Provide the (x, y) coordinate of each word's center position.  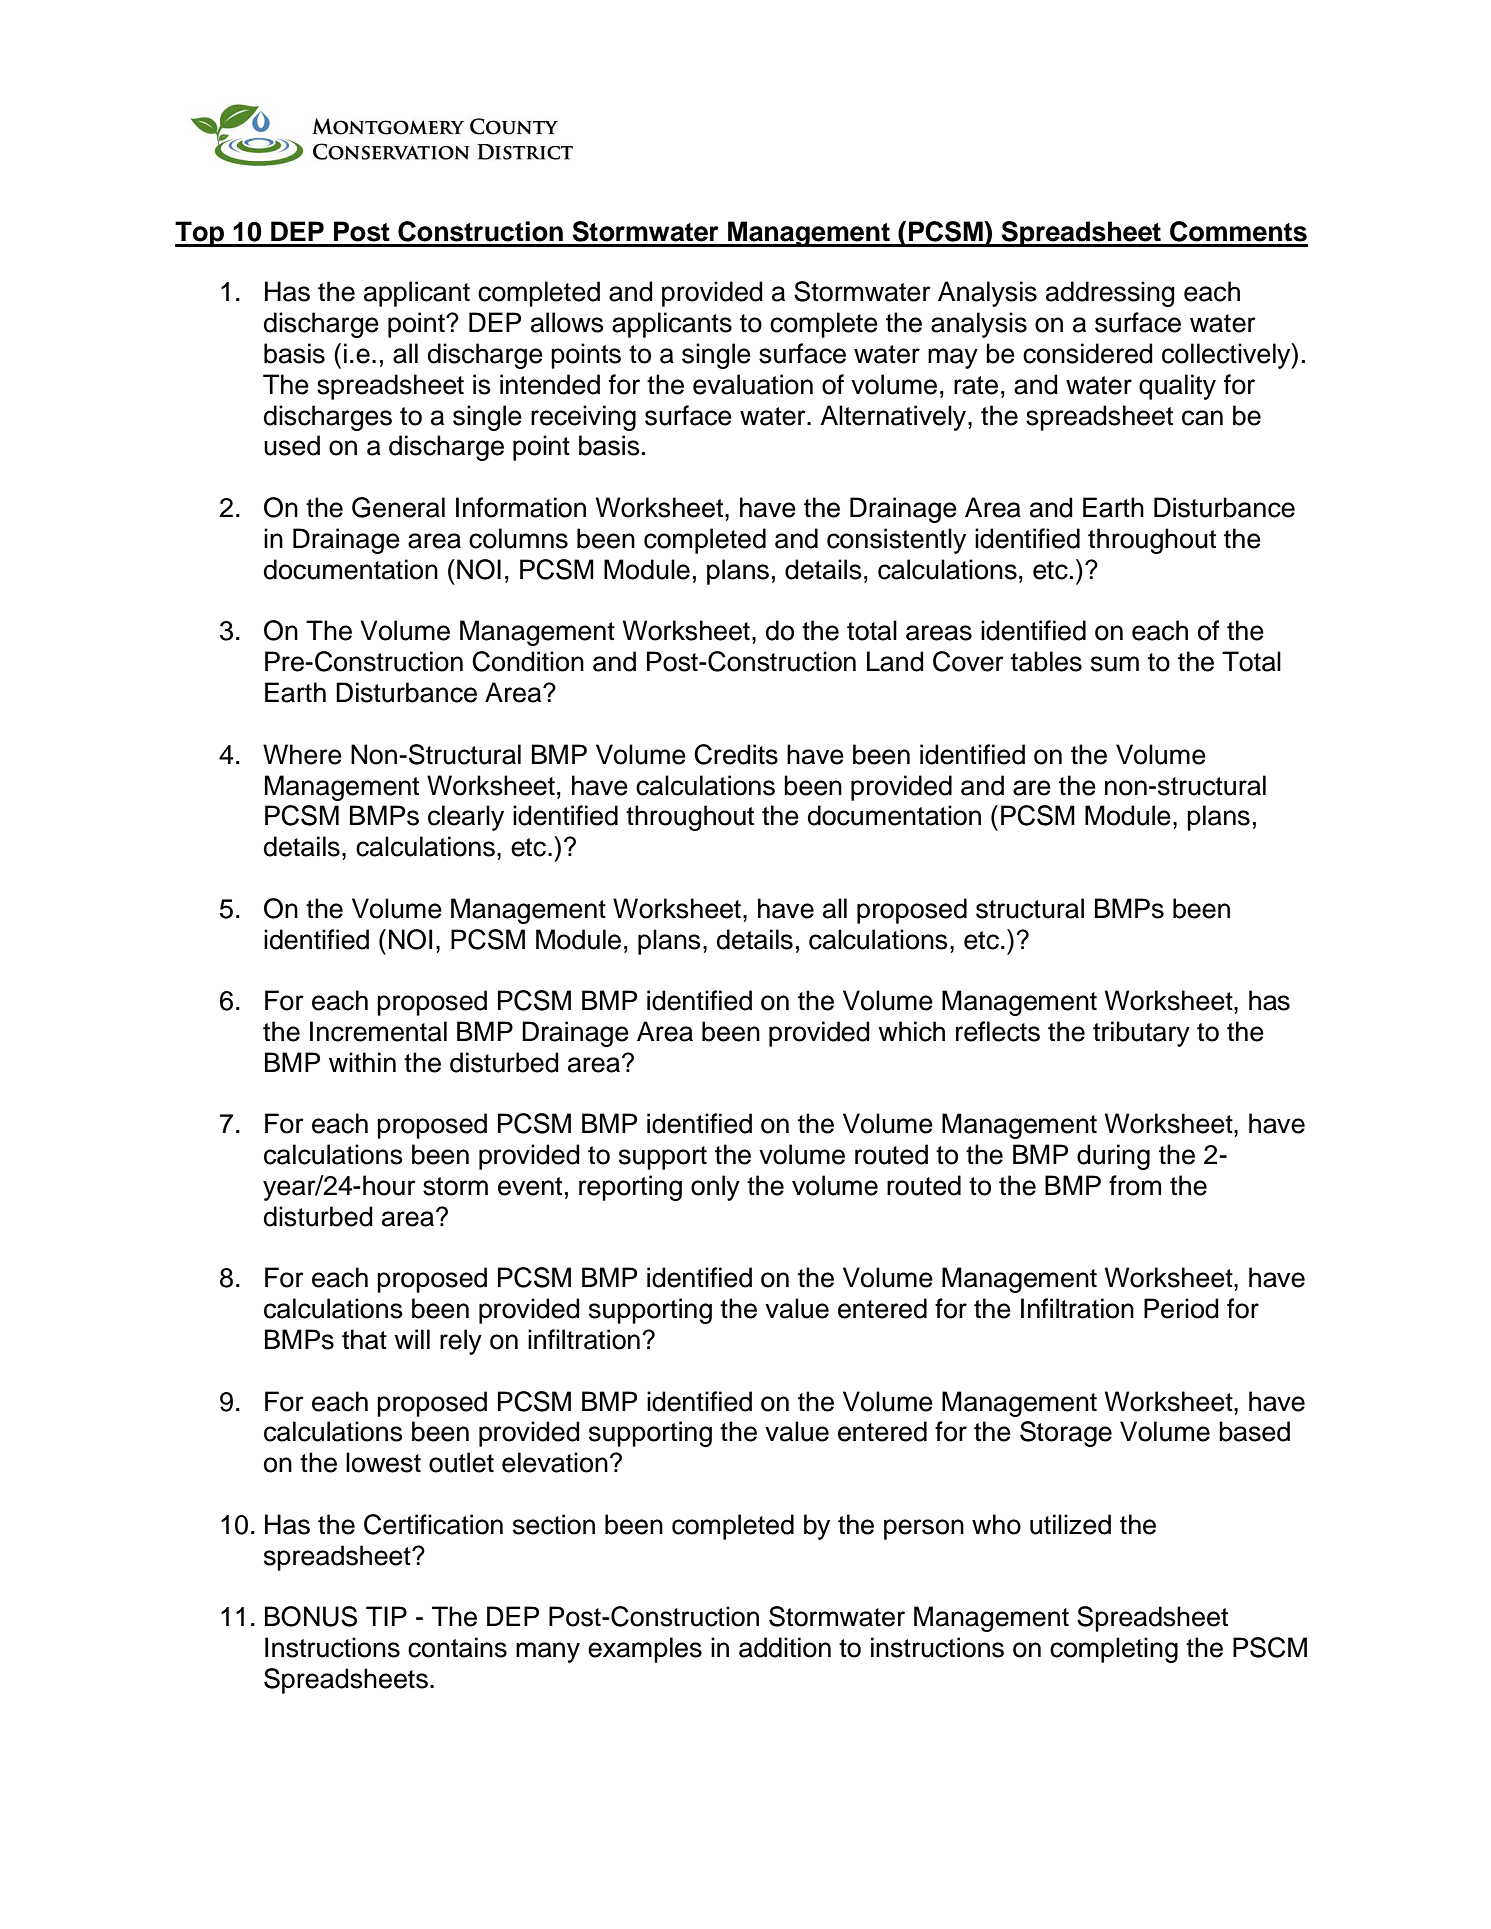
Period (1181, 1308)
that (364, 1339)
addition (785, 1647)
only (715, 1188)
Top (201, 234)
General (398, 507)
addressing (1110, 294)
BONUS (311, 1616)
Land (895, 661)
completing (1114, 1650)
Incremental (378, 1031)
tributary (1141, 1034)
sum (1115, 664)
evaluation (753, 384)
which (911, 1031)
